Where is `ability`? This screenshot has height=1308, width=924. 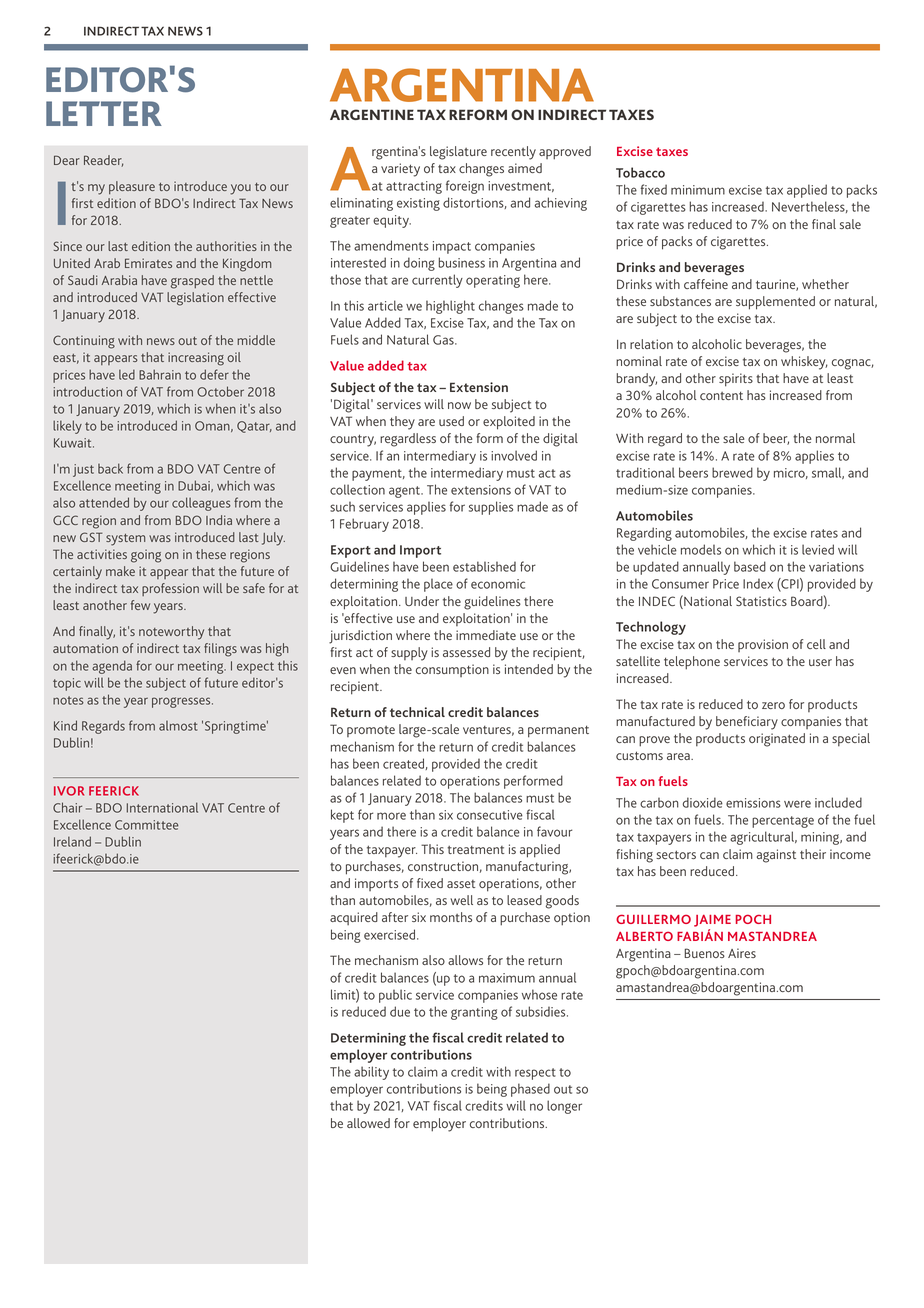
ability is located at coordinates (371, 1073).
